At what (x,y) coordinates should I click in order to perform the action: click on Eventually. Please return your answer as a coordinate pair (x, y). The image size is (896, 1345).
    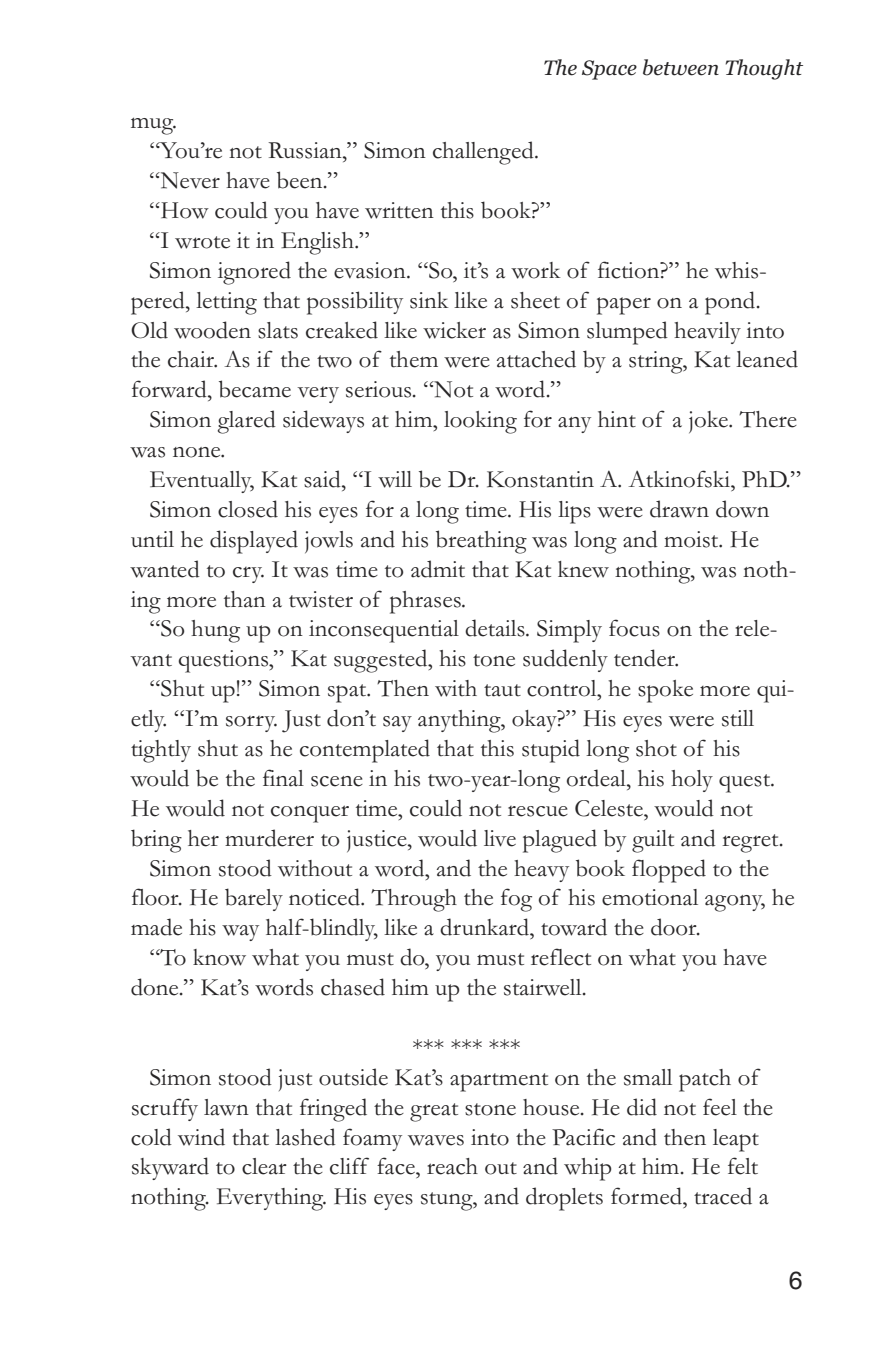
    Looking at the image, I should click on (202, 482).
